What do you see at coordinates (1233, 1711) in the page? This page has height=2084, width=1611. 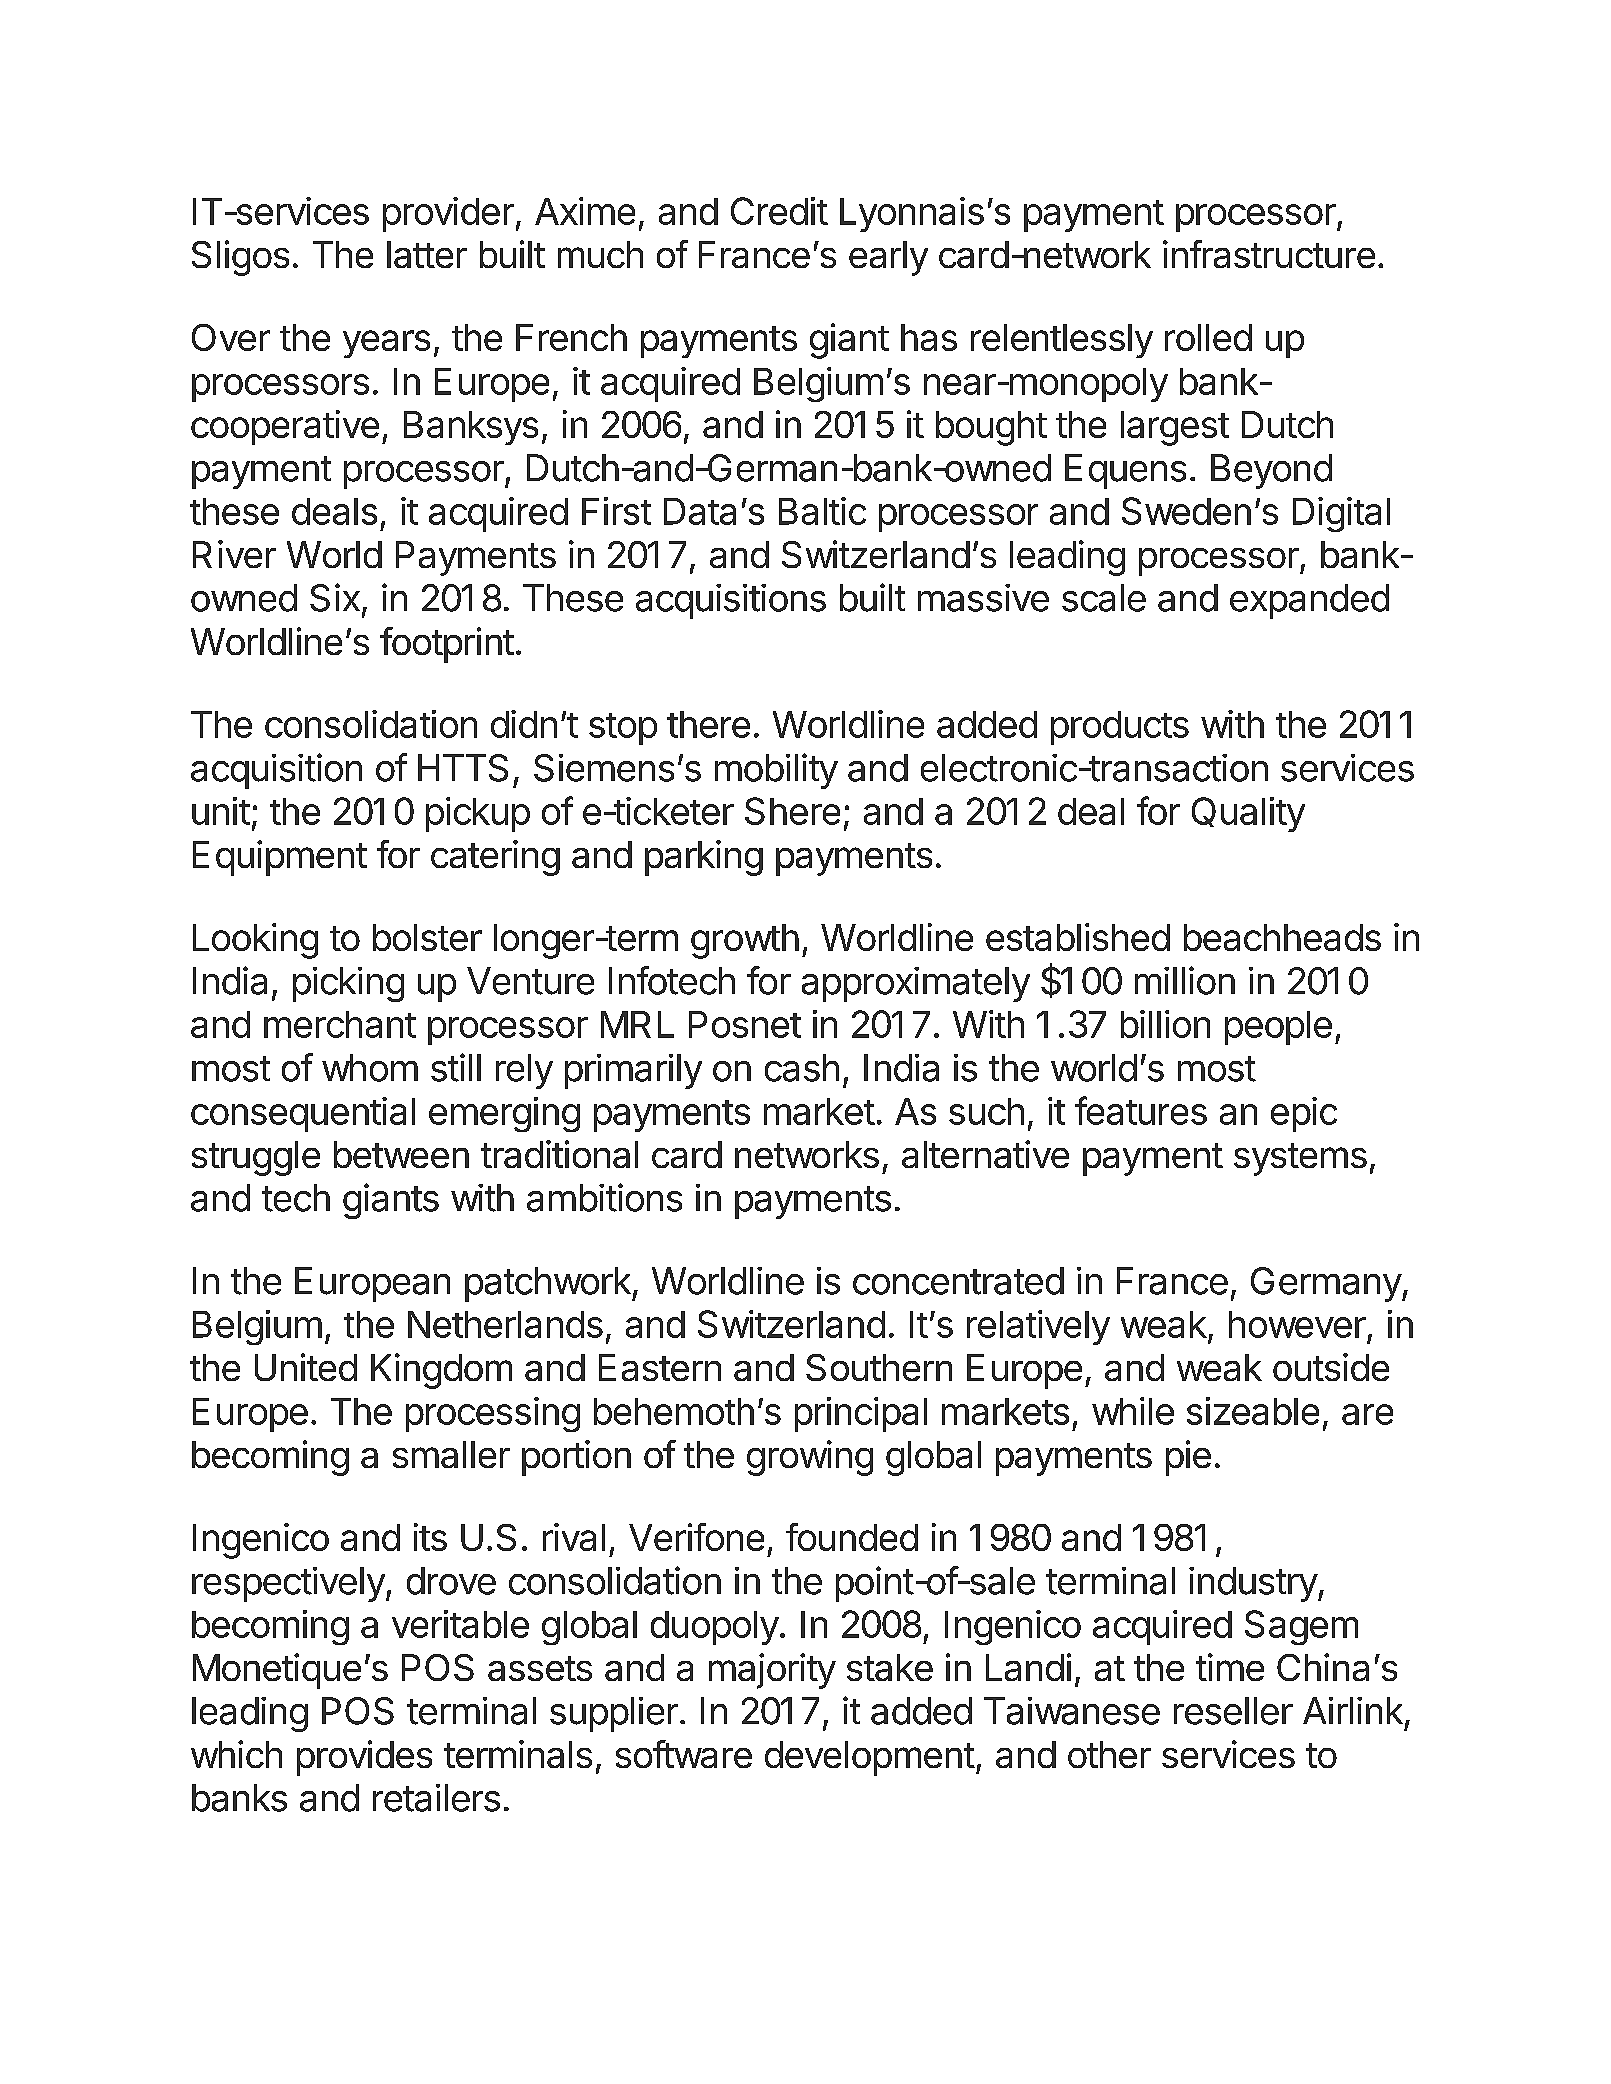 I see `reseller` at bounding box center [1233, 1711].
